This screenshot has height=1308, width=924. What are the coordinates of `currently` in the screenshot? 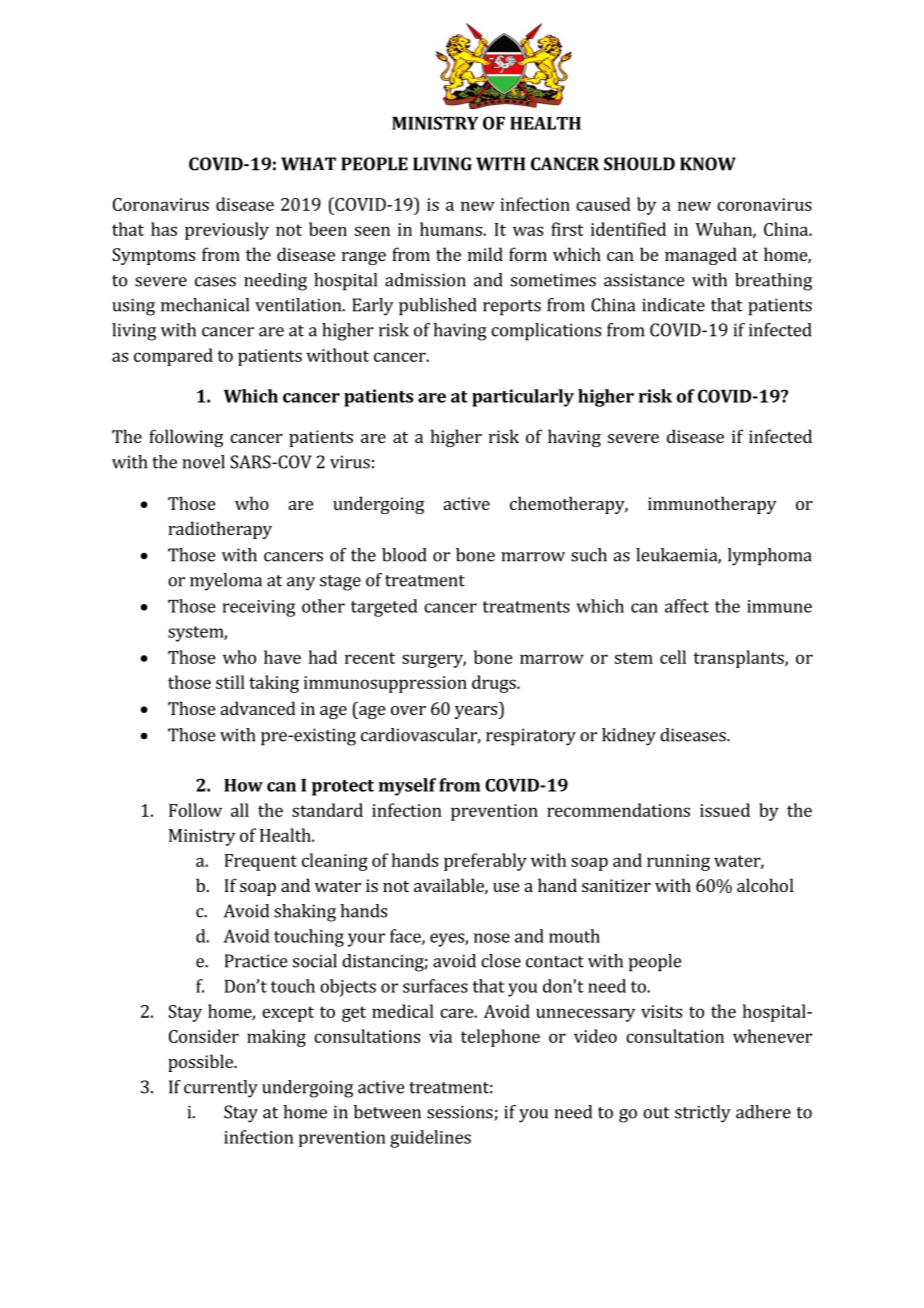 It's located at (221, 1089).
